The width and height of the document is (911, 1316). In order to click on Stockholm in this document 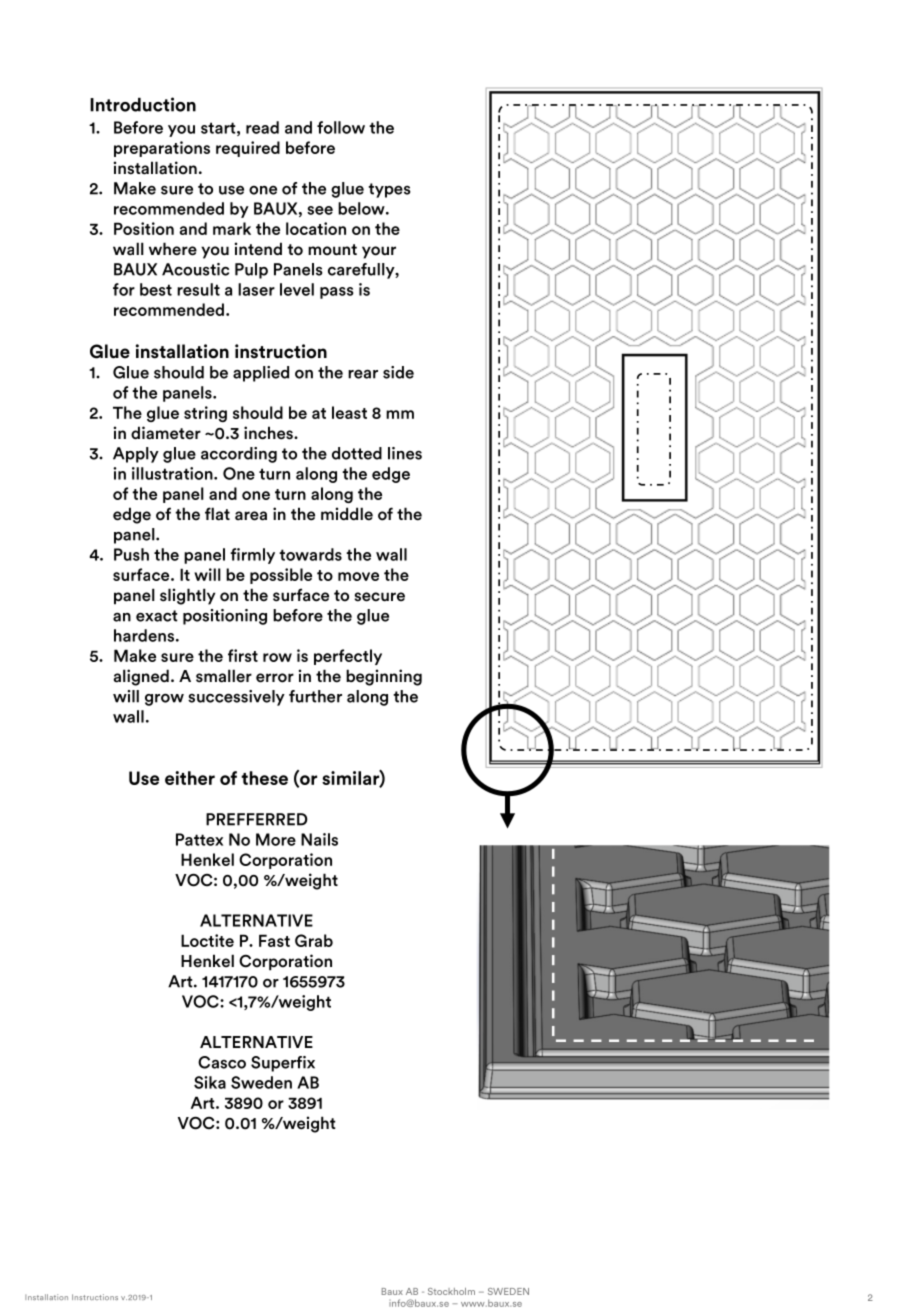, I will do `click(451, 1291)`.
